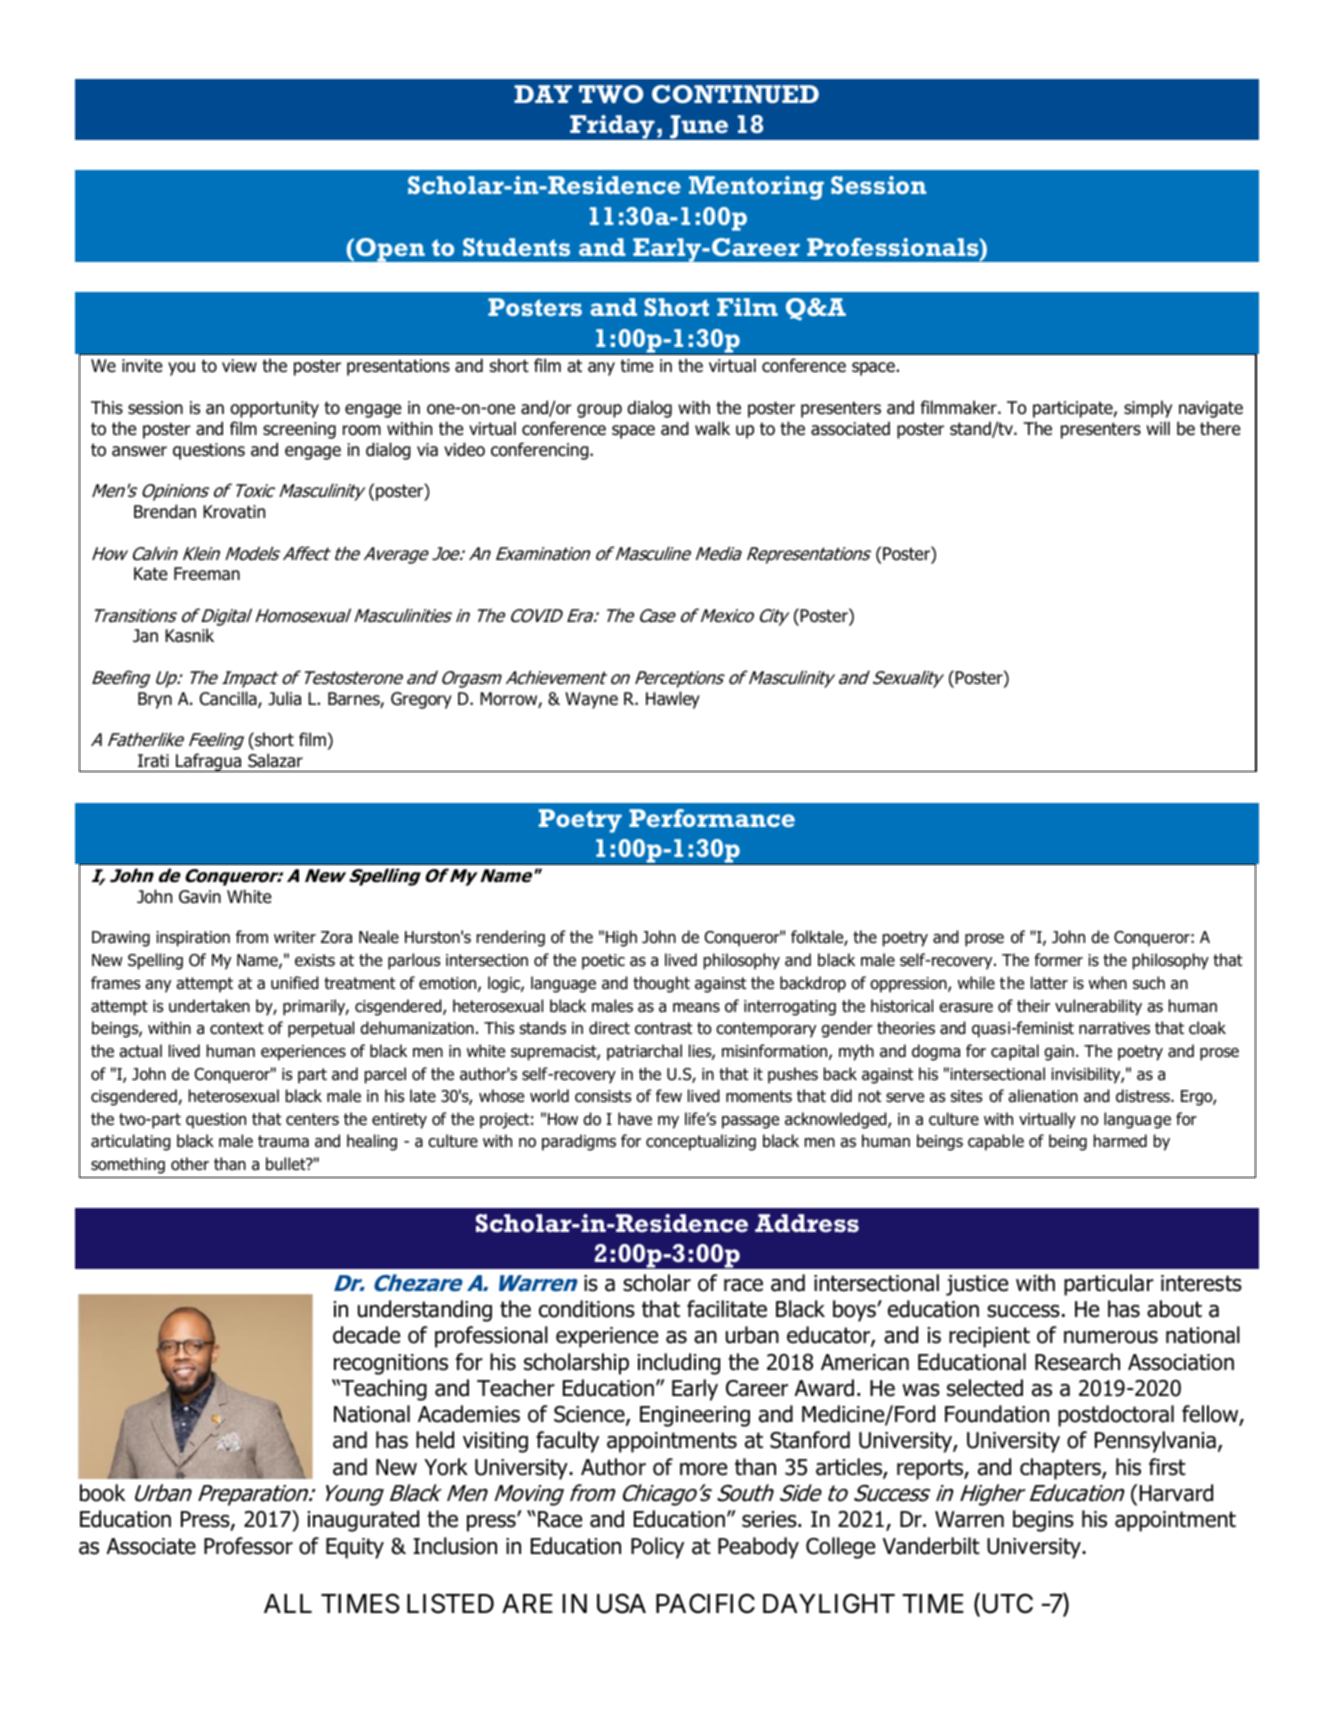 The height and width of the document is (1727, 1334). What do you see at coordinates (366, 1335) in the document?
I see `decade` at bounding box center [366, 1335].
